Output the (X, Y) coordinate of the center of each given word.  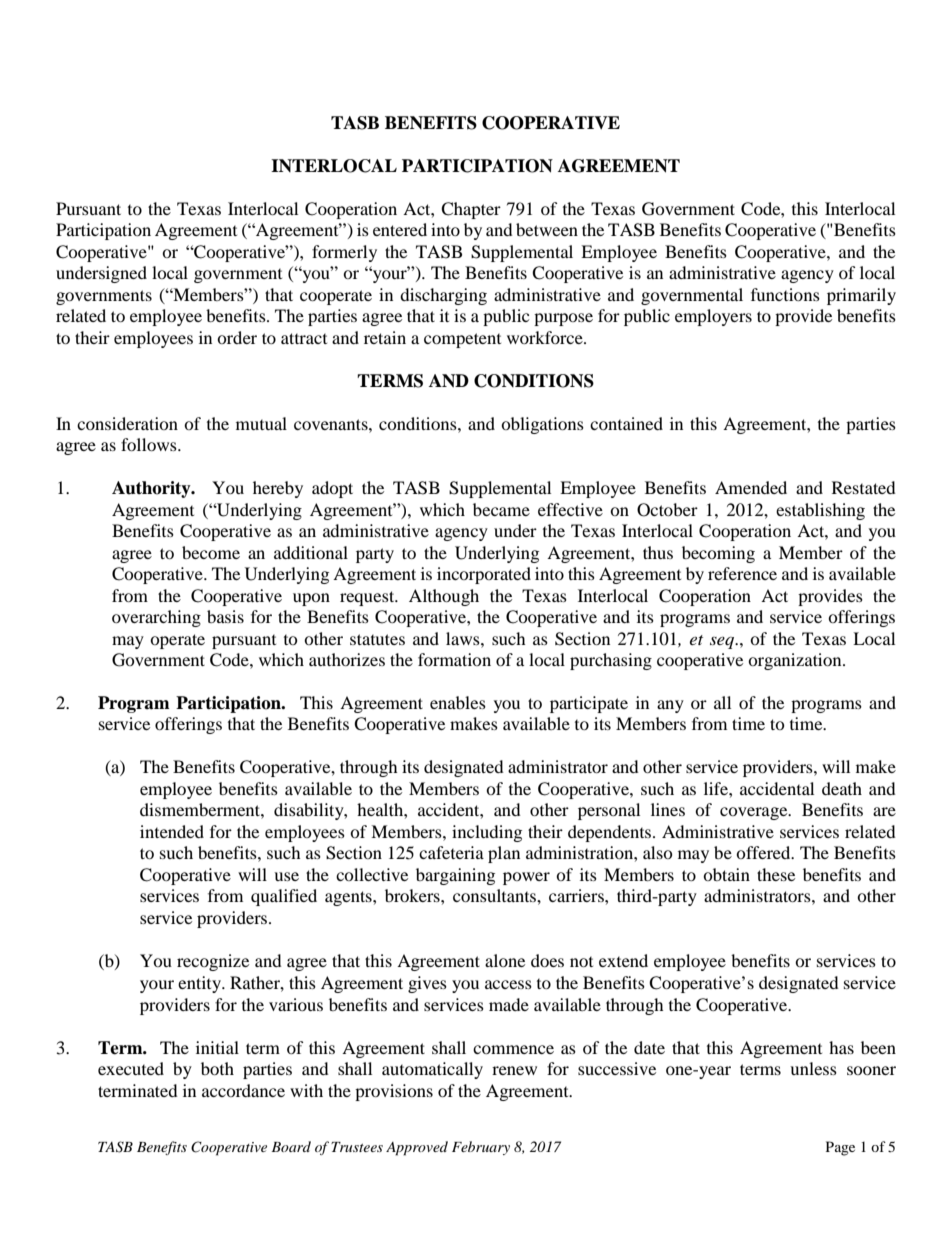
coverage (755, 813)
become (211, 552)
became (501, 509)
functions (785, 294)
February (481, 1148)
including (487, 833)
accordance (243, 1090)
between (547, 229)
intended (172, 831)
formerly (344, 253)
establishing (820, 511)
